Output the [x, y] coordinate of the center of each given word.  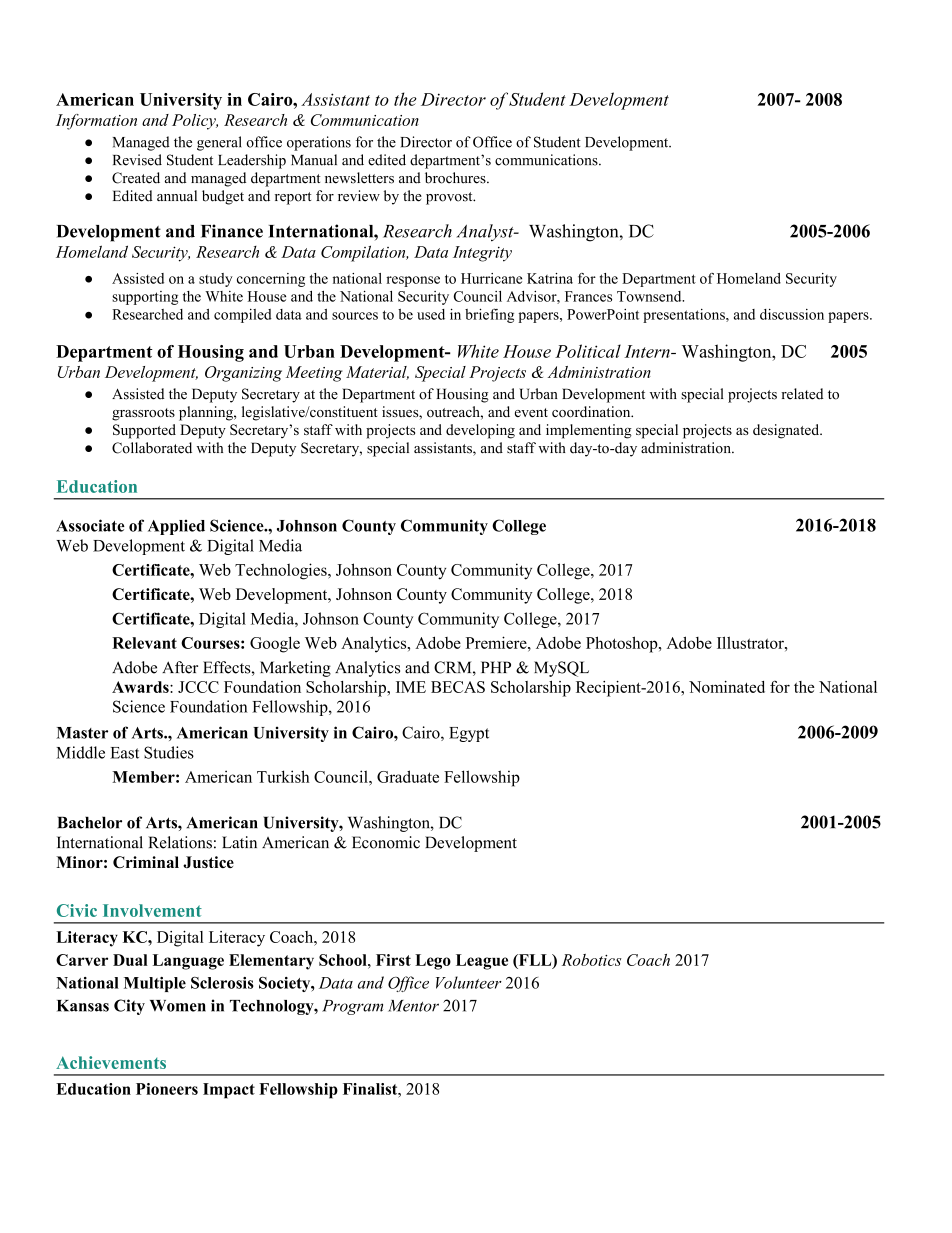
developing [480, 431]
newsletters [359, 178]
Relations [180, 842]
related [802, 394]
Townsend [650, 296]
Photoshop [623, 644]
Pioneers [167, 1089]
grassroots [143, 414]
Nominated [727, 687]
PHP [496, 667]
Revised [137, 160]
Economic [386, 842]
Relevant [144, 643]
